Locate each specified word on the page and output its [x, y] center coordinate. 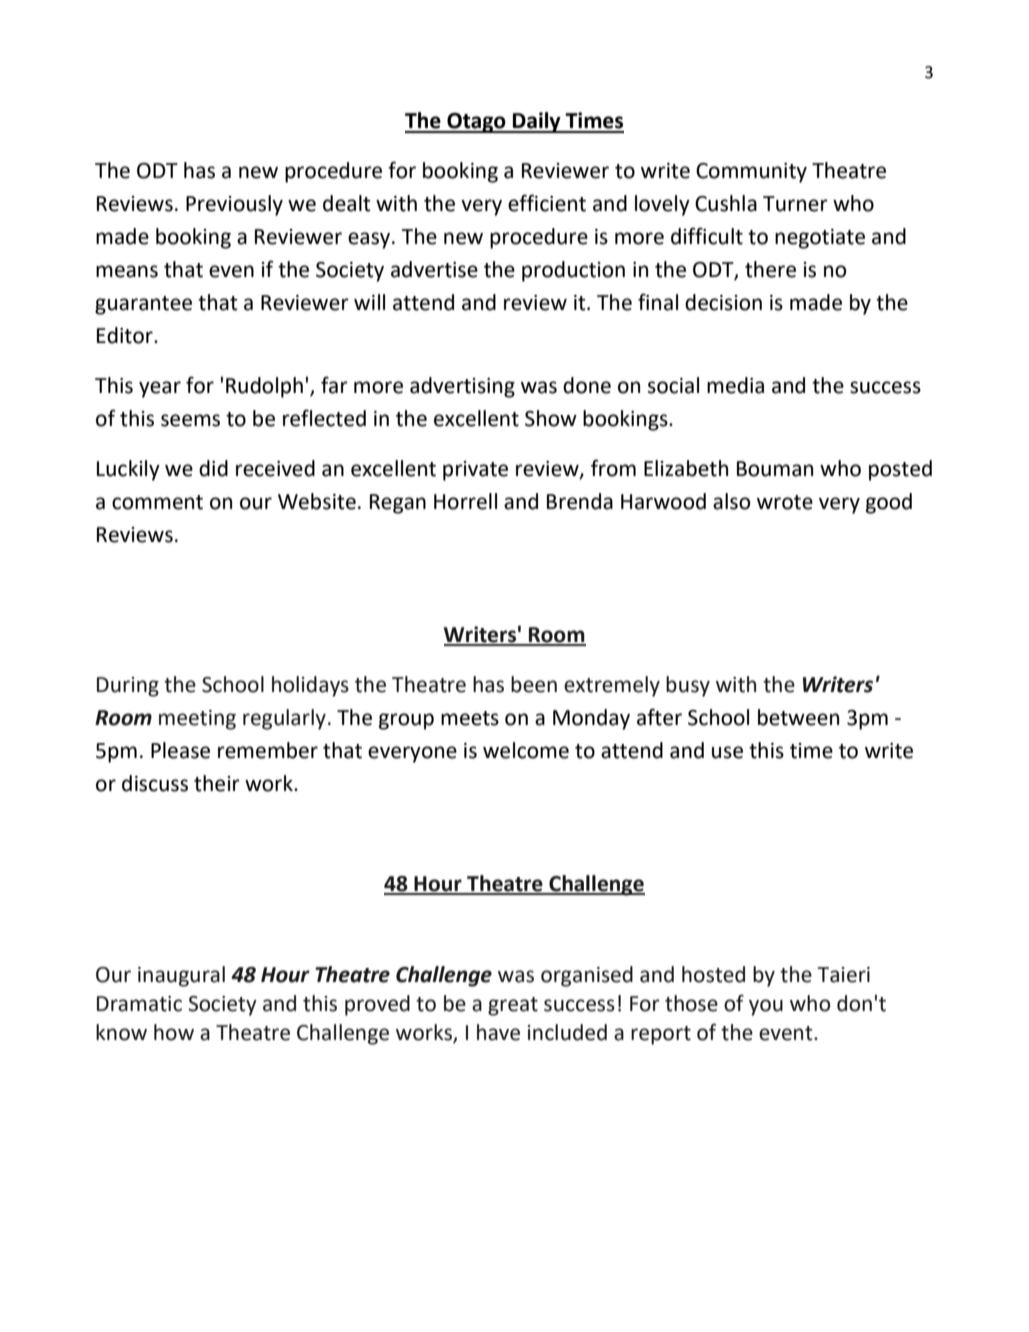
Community [751, 173]
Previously [234, 205]
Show [551, 418]
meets [470, 718]
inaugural [181, 976]
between [798, 717]
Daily [537, 122]
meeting [197, 720]
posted [900, 470]
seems [190, 420]
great [513, 1006]
